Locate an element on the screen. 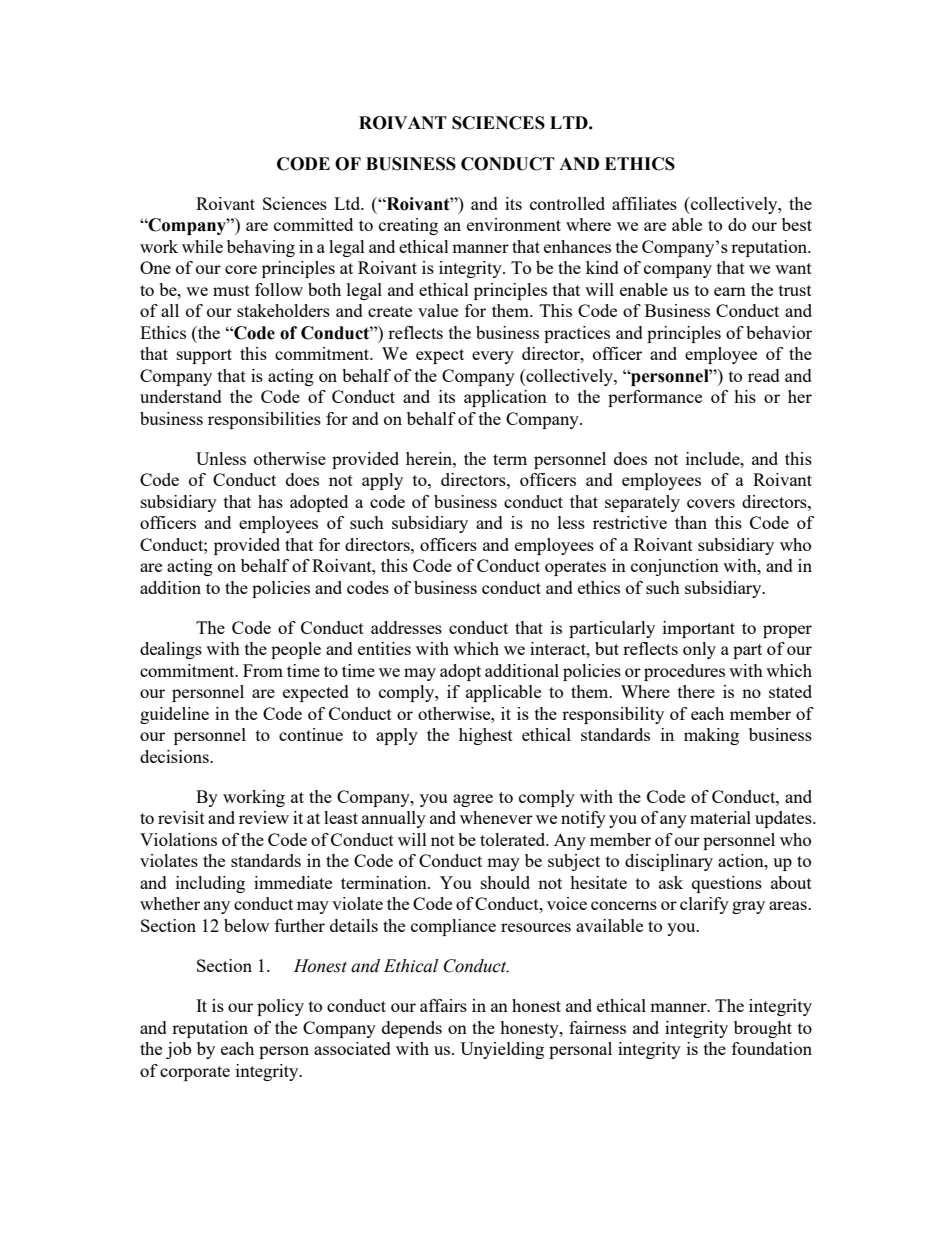 The image size is (952, 1233). performance is located at coordinates (655, 398).
